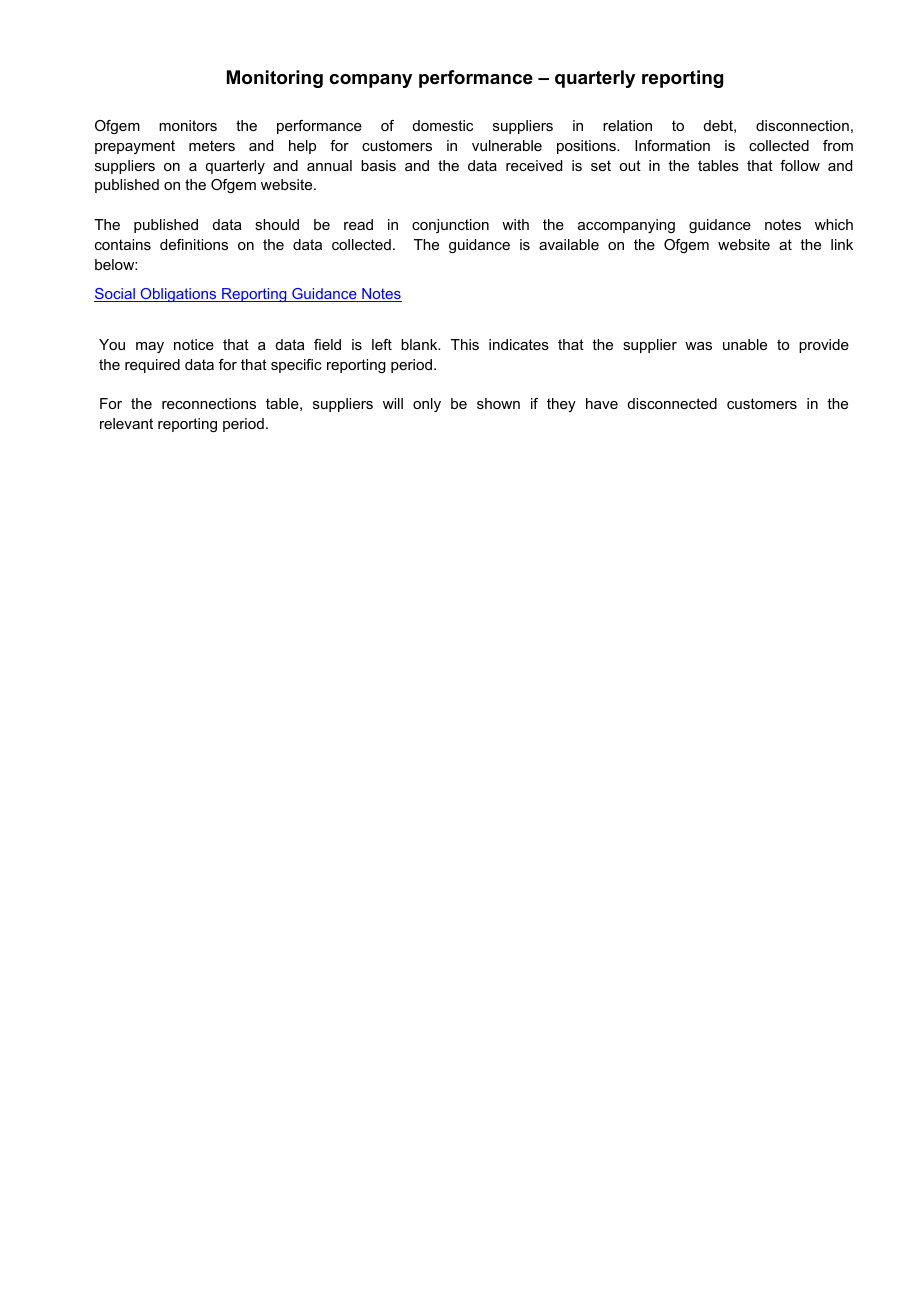 The width and height of the screenshot is (924, 1307). What do you see at coordinates (800, 165) in the screenshot?
I see `follow` at bounding box center [800, 165].
